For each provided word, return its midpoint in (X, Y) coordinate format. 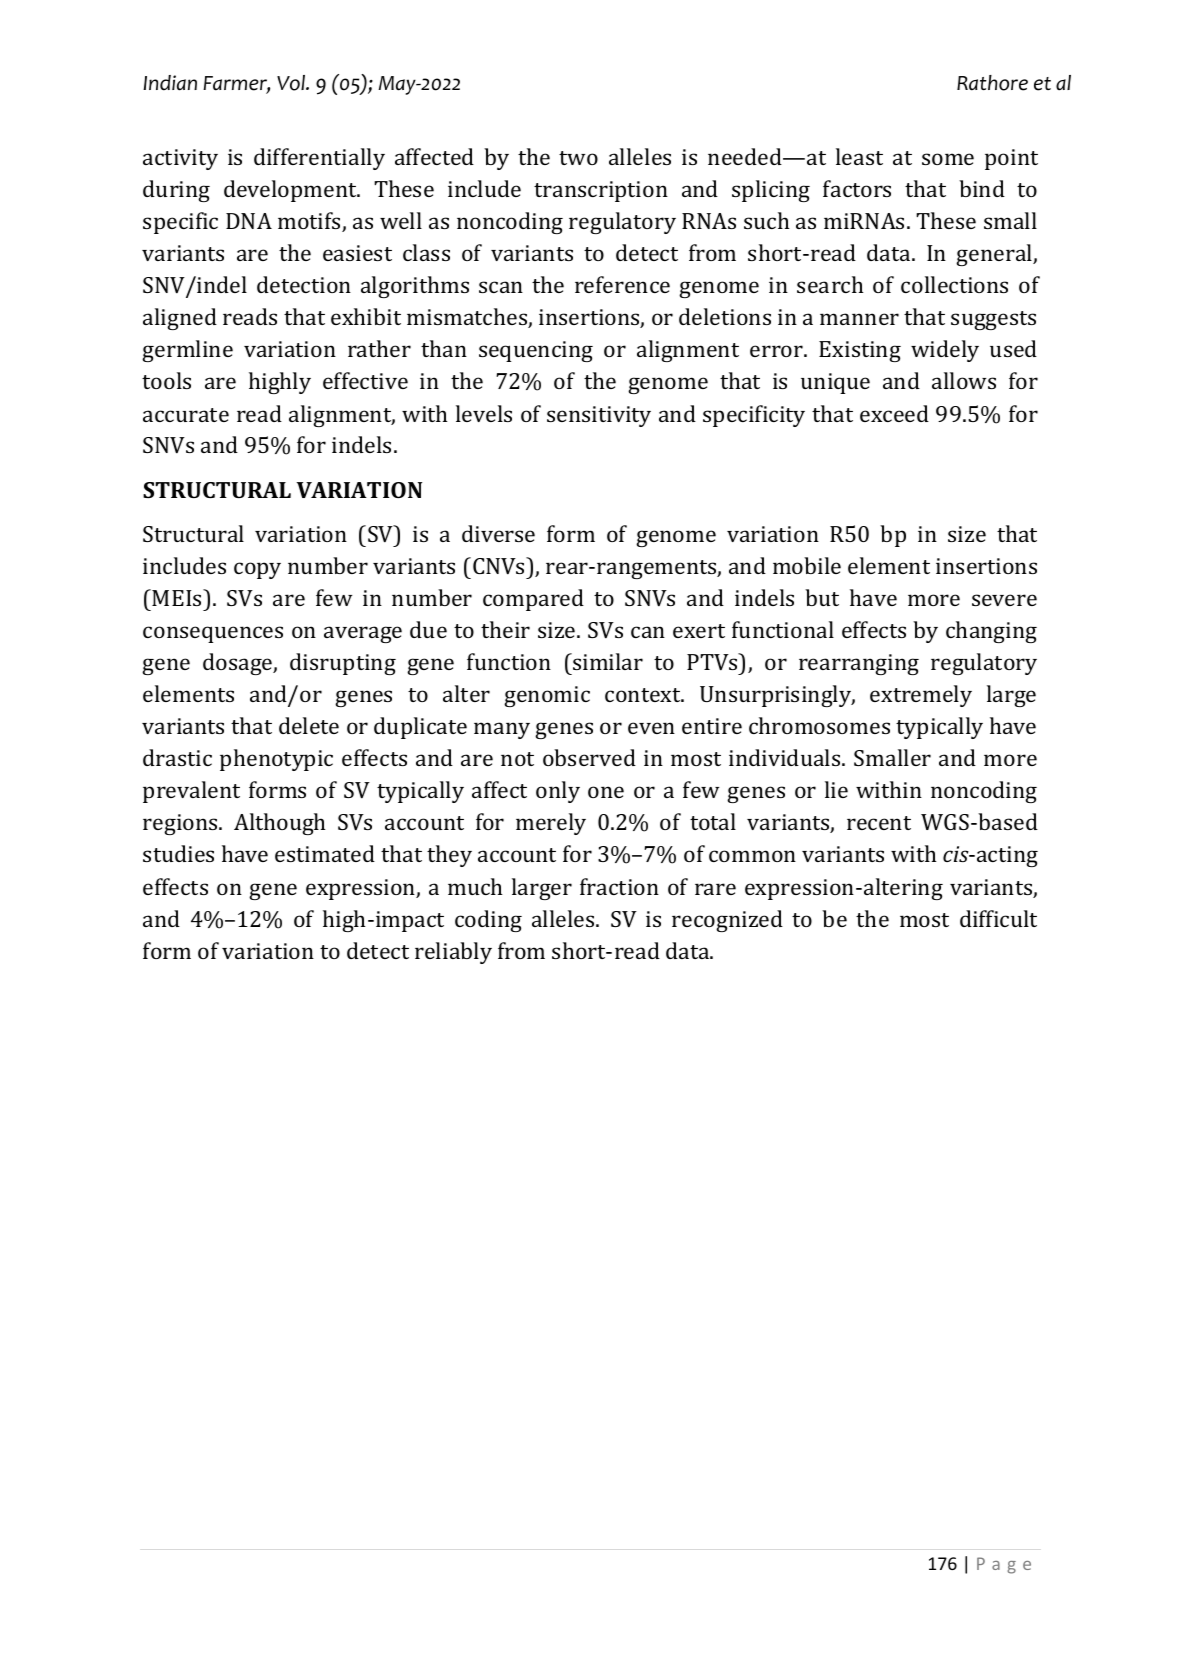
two (578, 158)
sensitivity (599, 416)
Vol (292, 83)
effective (365, 380)
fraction (619, 886)
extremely (921, 696)
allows (964, 380)
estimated (325, 853)
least (859, 156)
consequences (213, 634)
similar (607, 661)
